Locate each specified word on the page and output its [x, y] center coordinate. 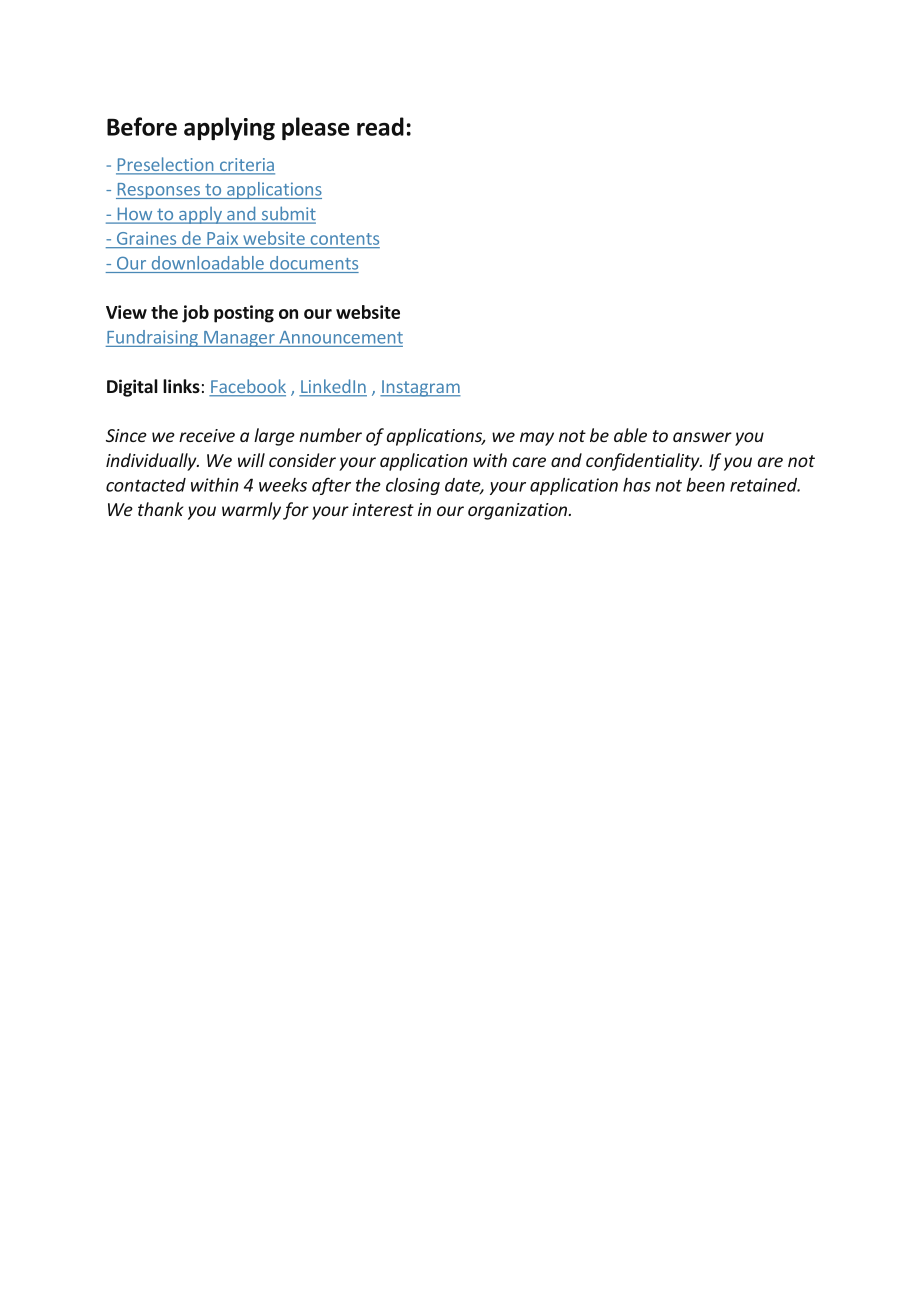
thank [160, 509]
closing [413, 486]
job [195, 314]
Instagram [420, 388]
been [705, 485]
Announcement [341, 337]
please [316, 128]
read [380, 126]
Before [142, 126]
